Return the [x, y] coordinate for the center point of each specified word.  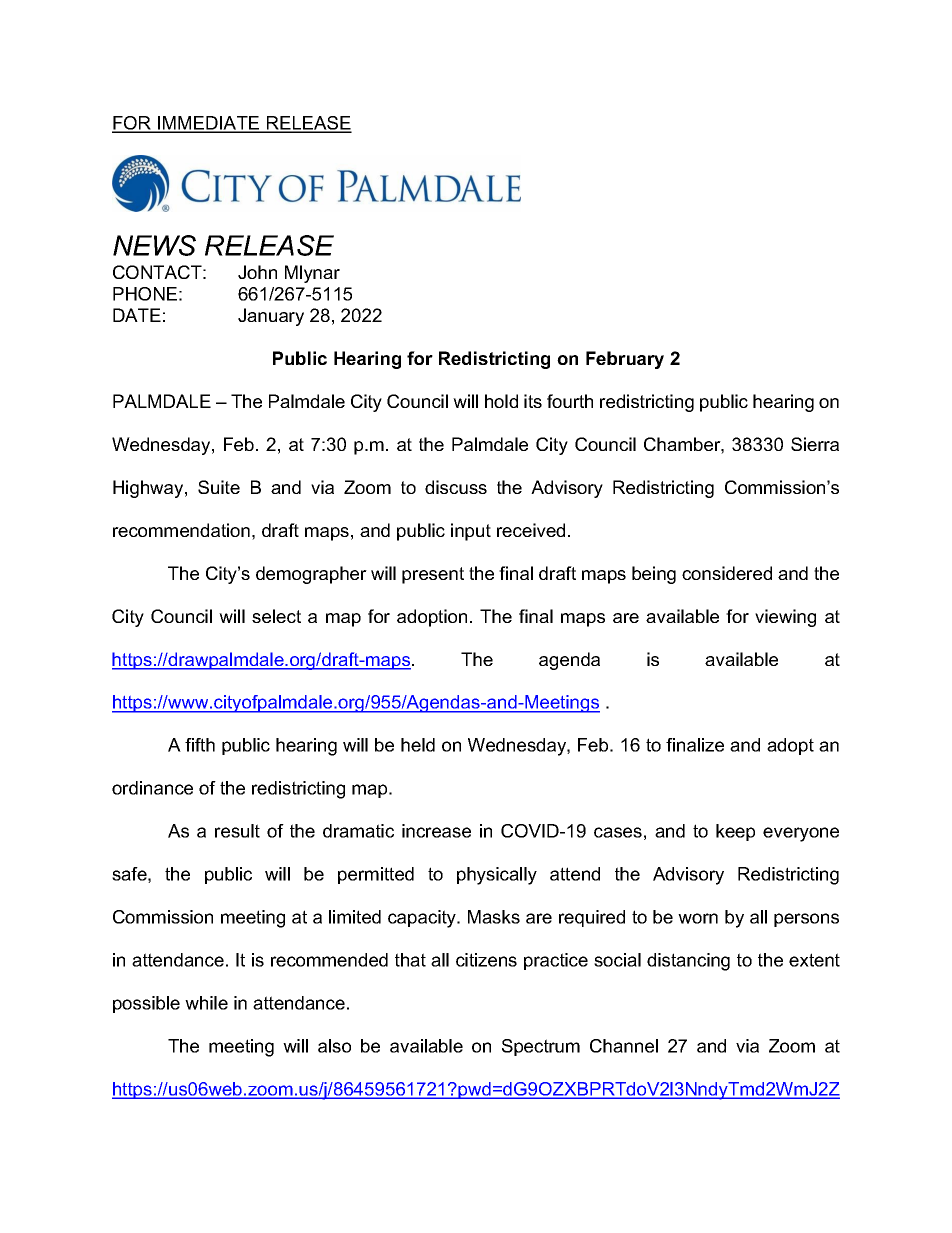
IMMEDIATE [209, 124]
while [206, 1003]
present [433, 575]
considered [727, 573]
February [625, 360]
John [257, 272]
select [276, 616]
